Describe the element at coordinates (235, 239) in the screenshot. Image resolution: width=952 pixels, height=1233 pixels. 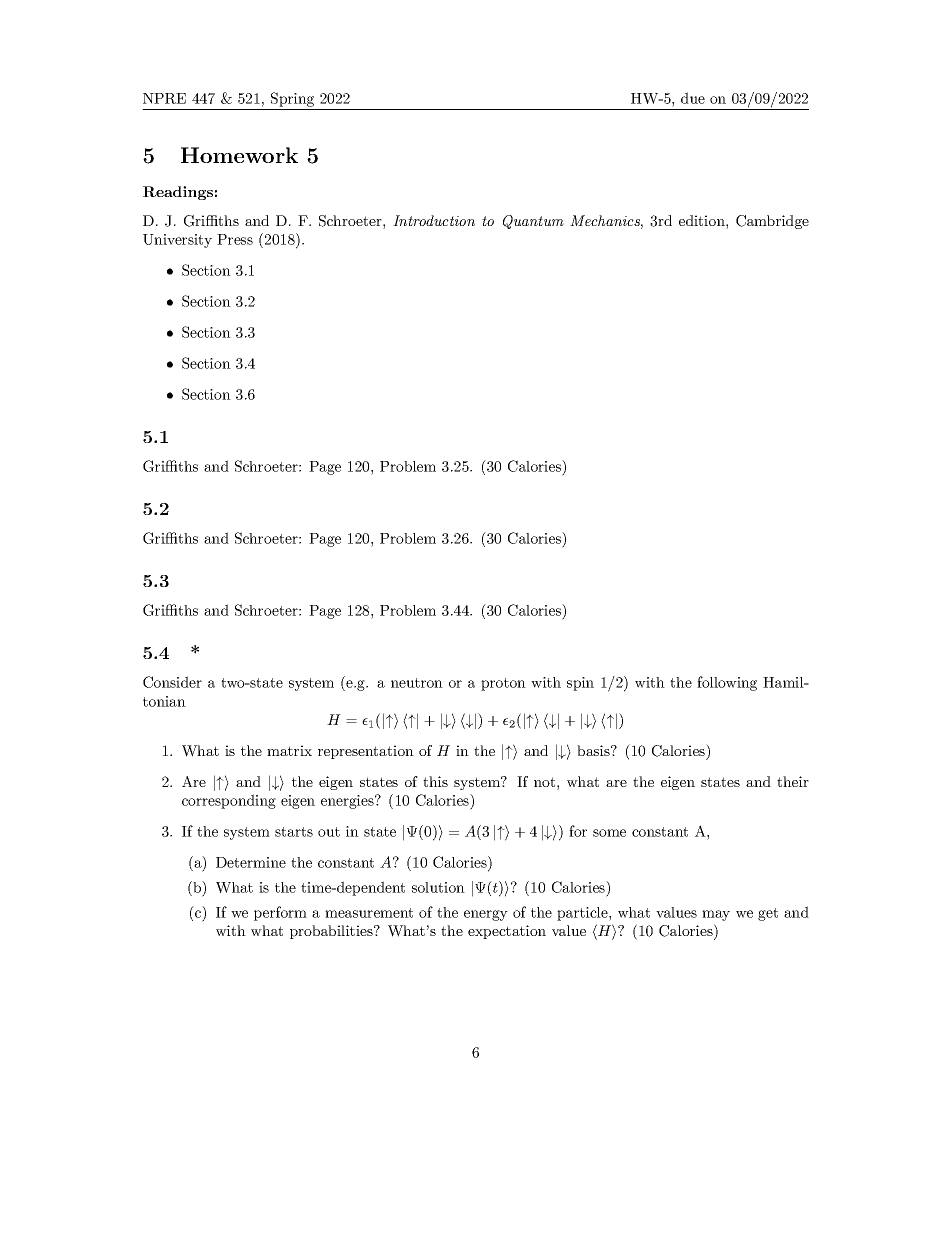
I see `Press` at that location.
